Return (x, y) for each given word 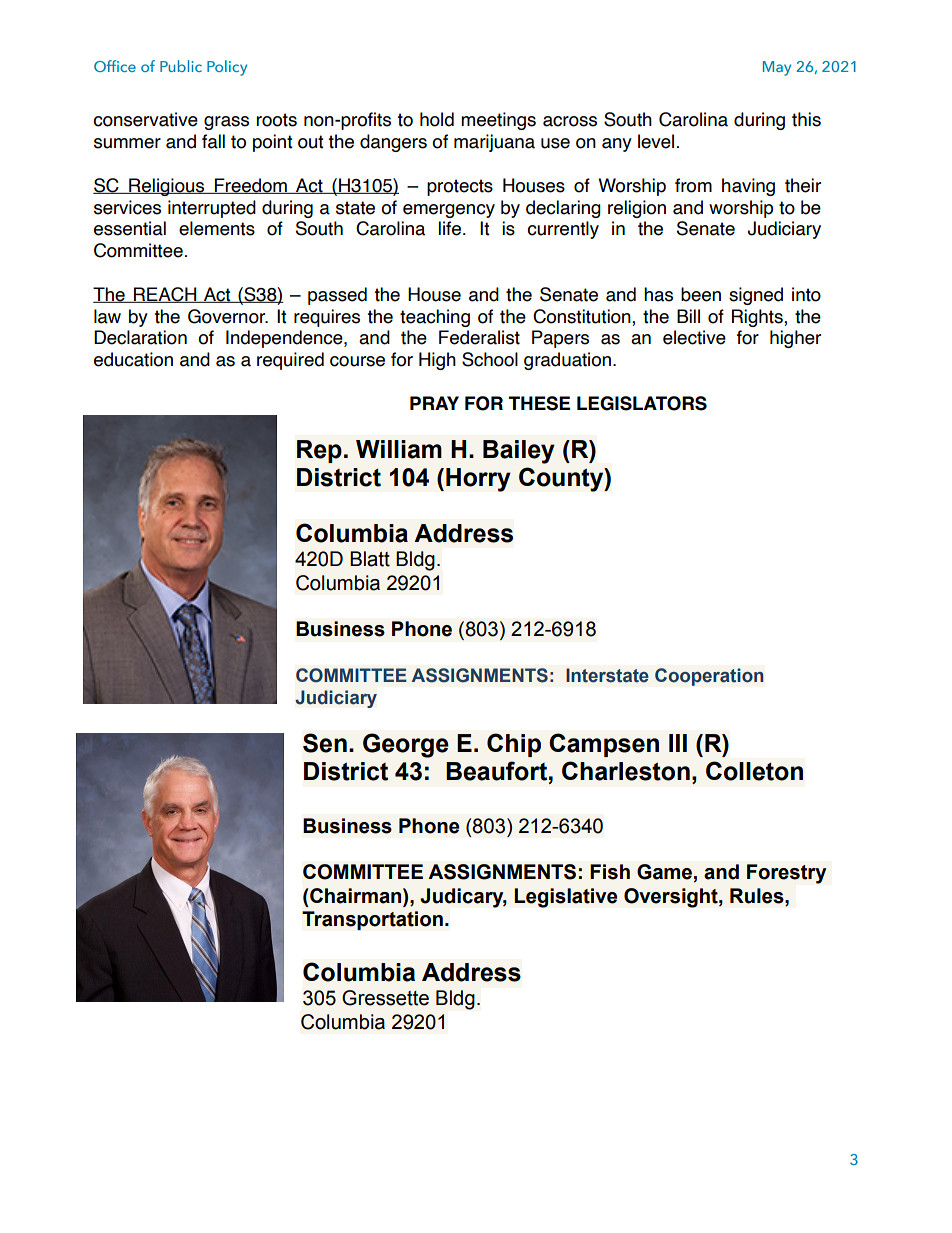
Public (181, 66)
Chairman (356, 896)
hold (437, 119)
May (777, 68)
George (406, 745)
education (133, 359)
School (490, 359)
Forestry (786, 874)
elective (694, 337)
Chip (514, 745)
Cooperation (709, 677)
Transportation (372, 920)
